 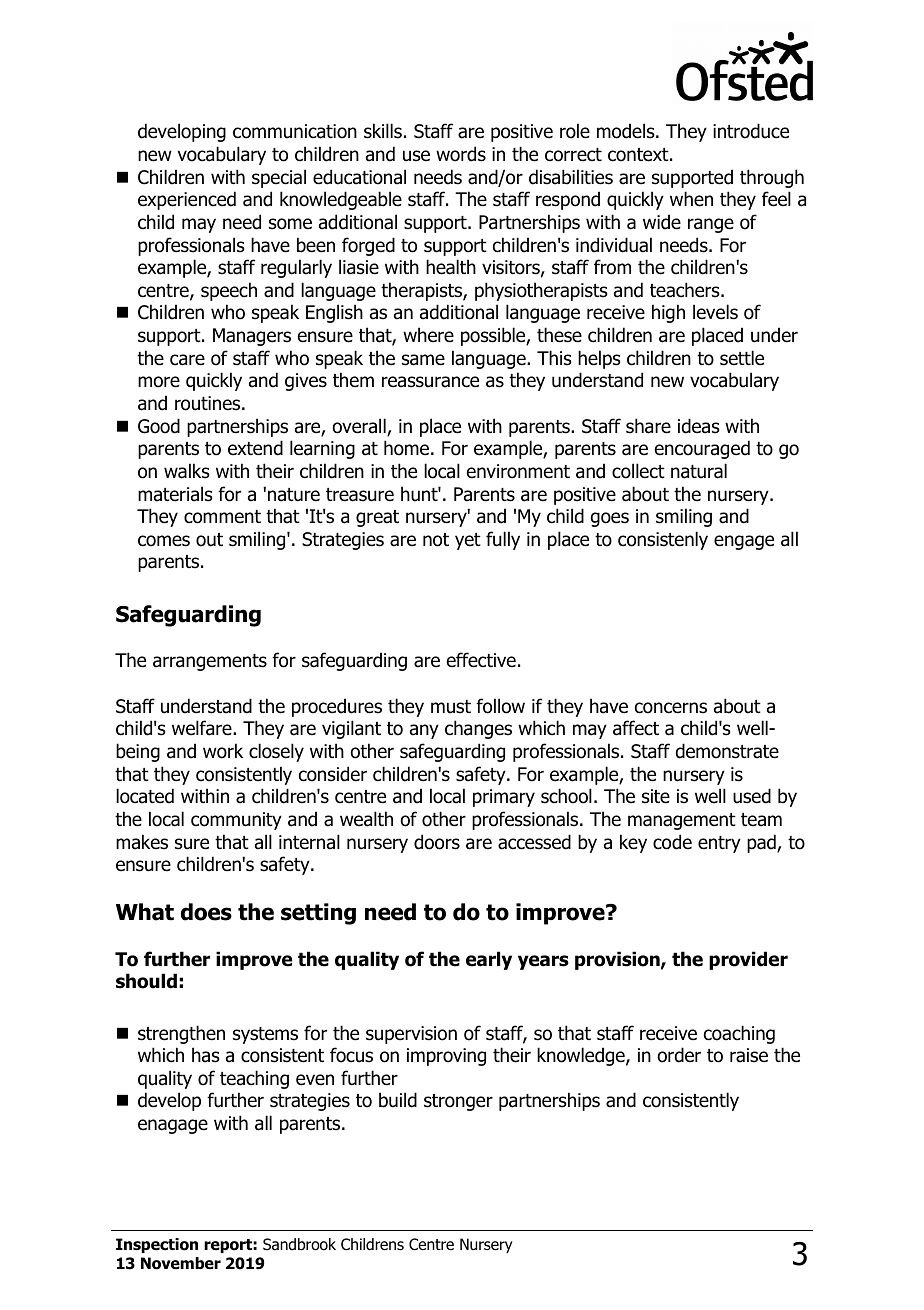 I want to click on entry, so click(x=719, y=844).
